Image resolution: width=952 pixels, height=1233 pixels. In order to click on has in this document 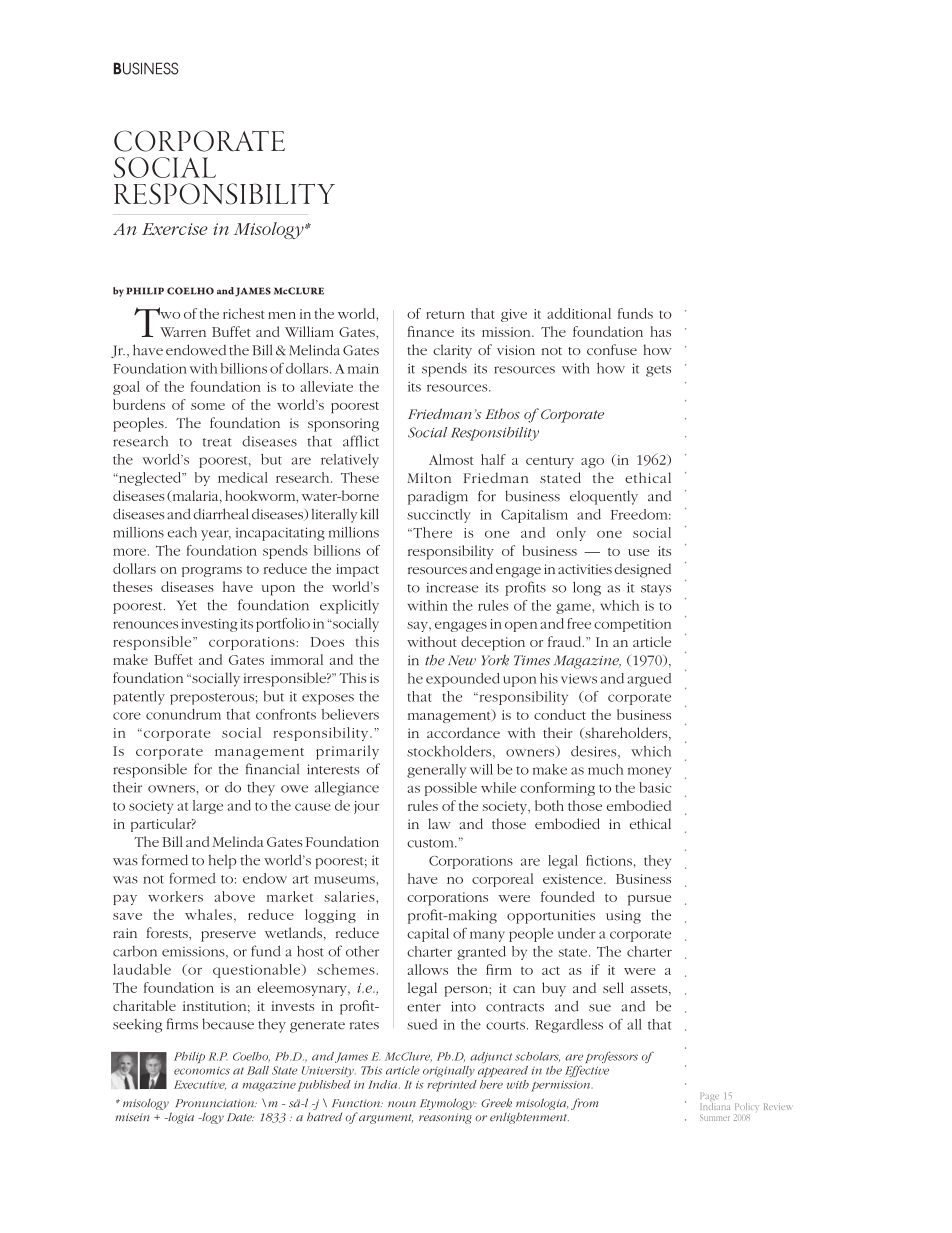, I will do `click(660, 331)`.
